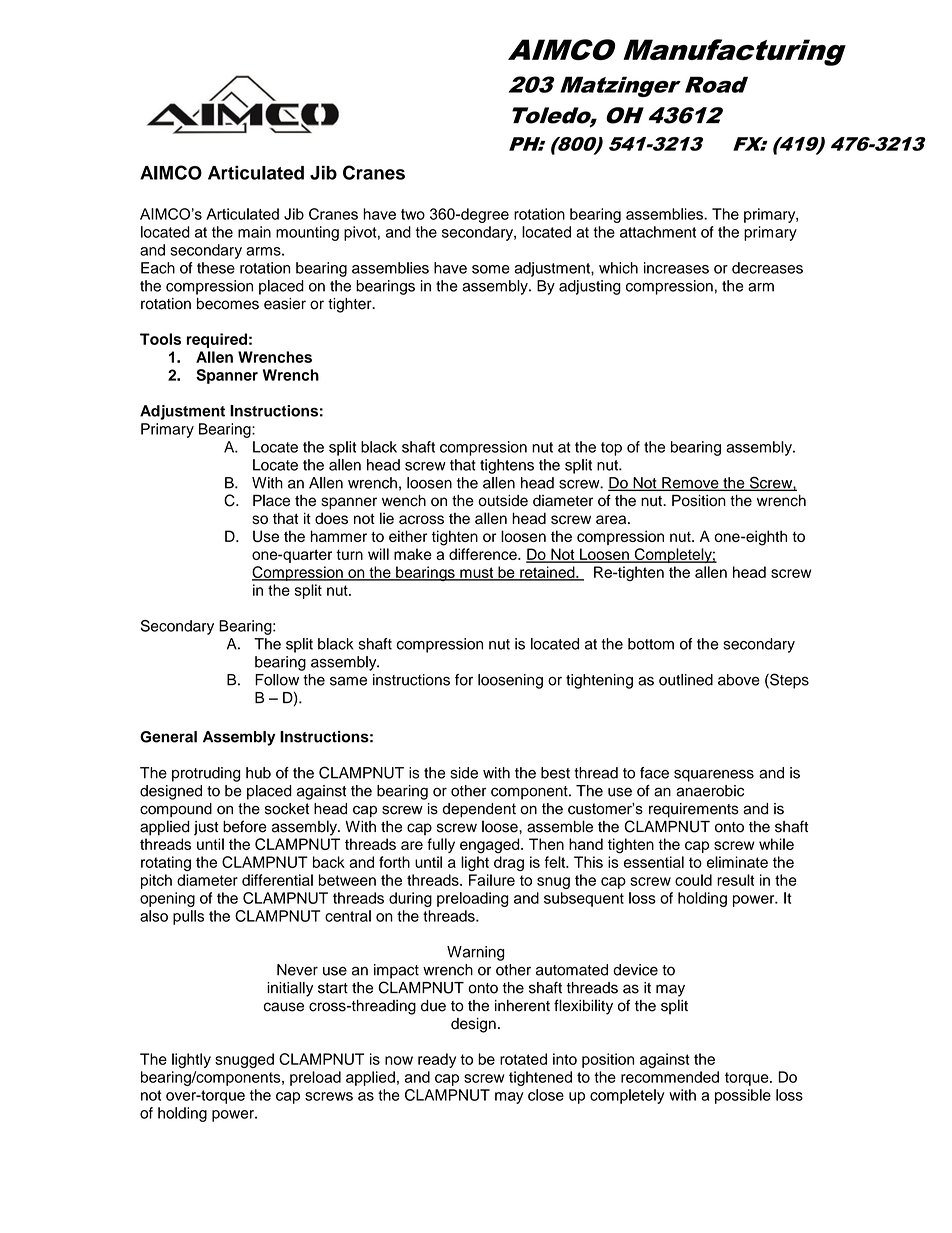  I want to click on main, so click(254, 232).
